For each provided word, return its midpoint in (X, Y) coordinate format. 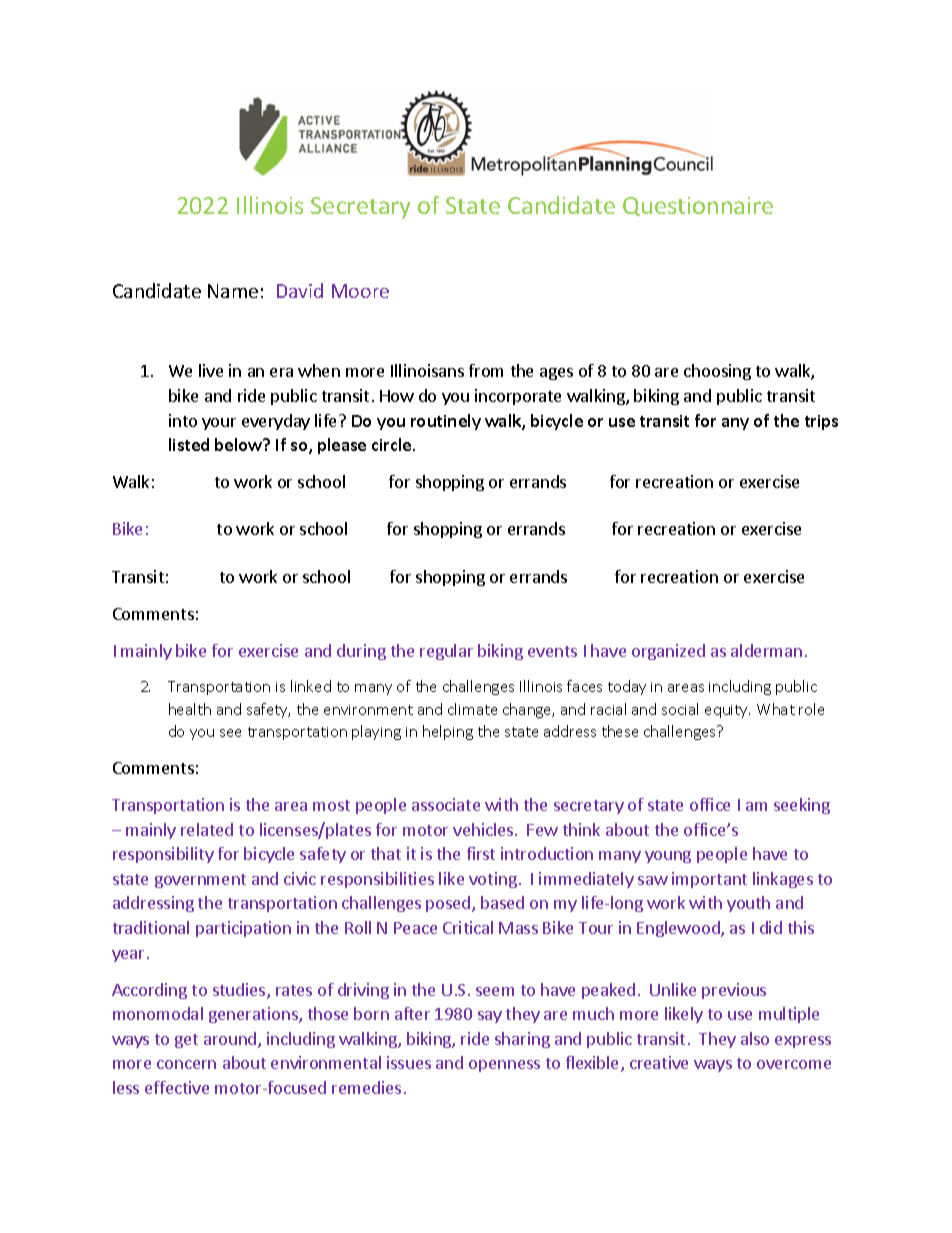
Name (233, 291)
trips (821, 422)
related (207, 829)
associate (446, 804)
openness (504, 1066)
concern (186, 1064)
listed (189, 444)
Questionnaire (698, 206)
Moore (360, 291)
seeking (802, 806)
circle (393, 444)
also (755, 1038)
